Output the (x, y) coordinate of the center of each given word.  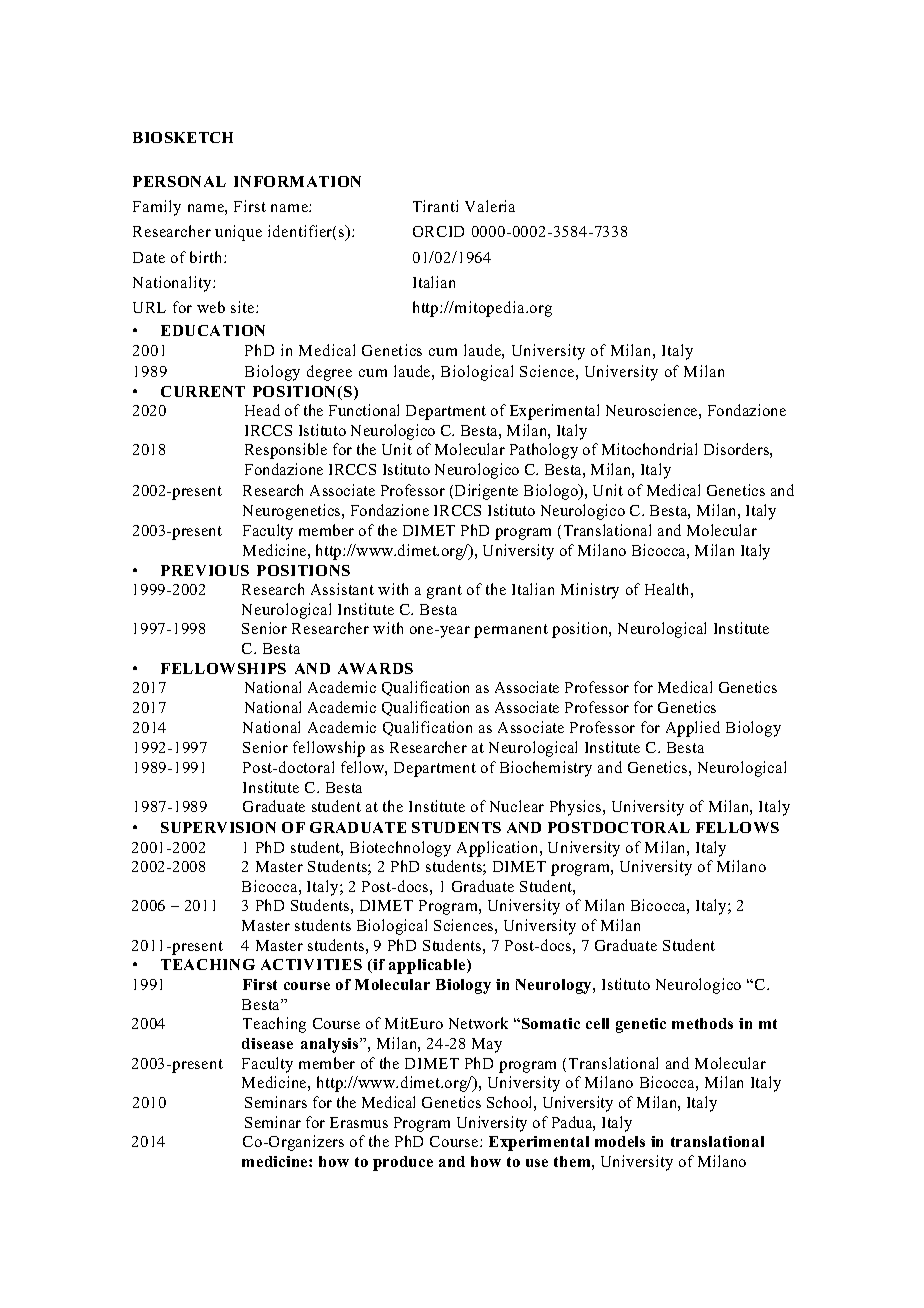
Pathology (544, 451)
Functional (364, 410)
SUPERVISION (218, 827)
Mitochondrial (649, 449)
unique (238, 233)
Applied (693, 729)
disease (267, 1043)
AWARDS (375, 668)
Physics (577, 808)
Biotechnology (400, 849)
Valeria (490, 206)
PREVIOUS (205, 570)
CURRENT (203, 391)
